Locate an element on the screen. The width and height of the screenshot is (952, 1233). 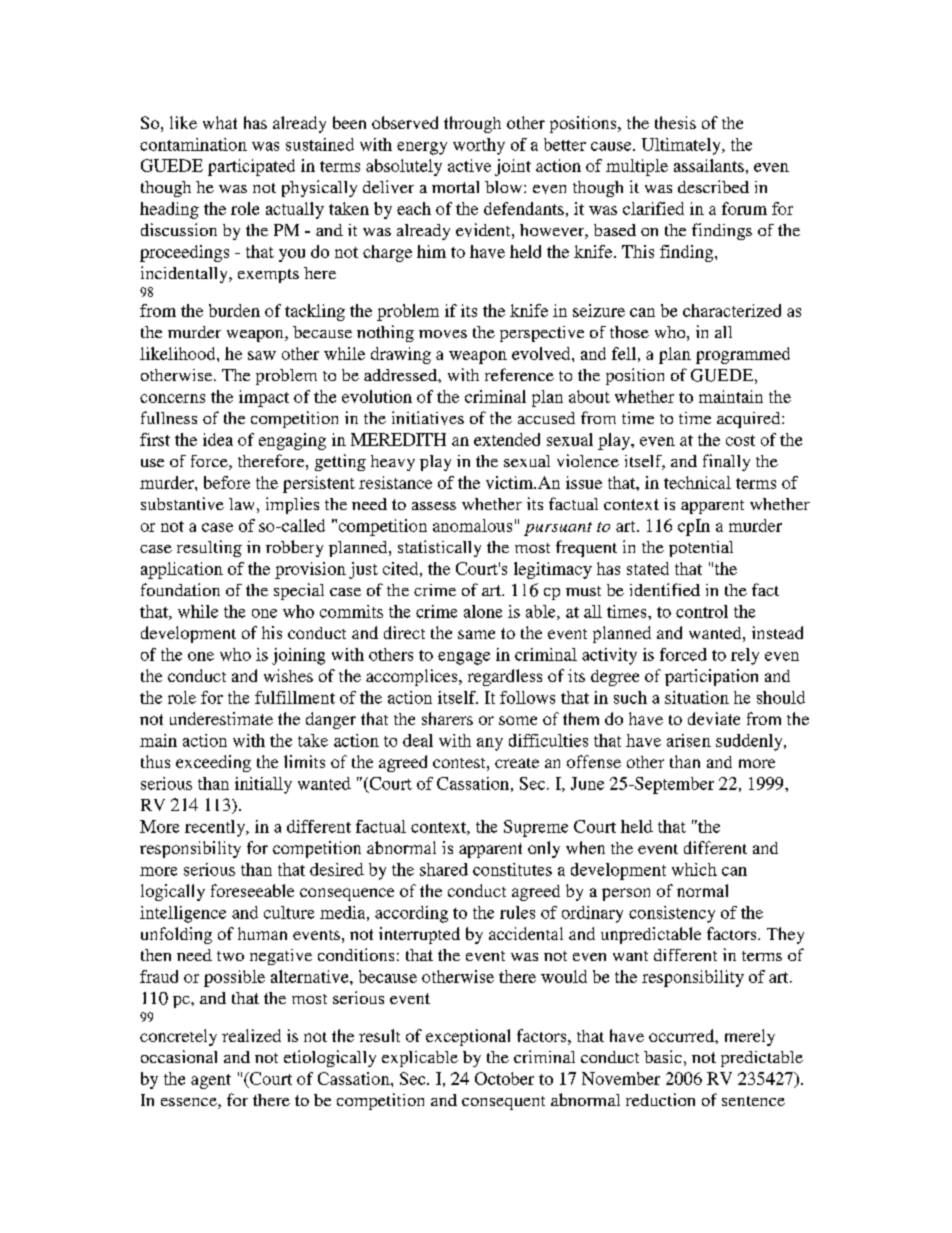
moves is located at coordinates (443, 334).
